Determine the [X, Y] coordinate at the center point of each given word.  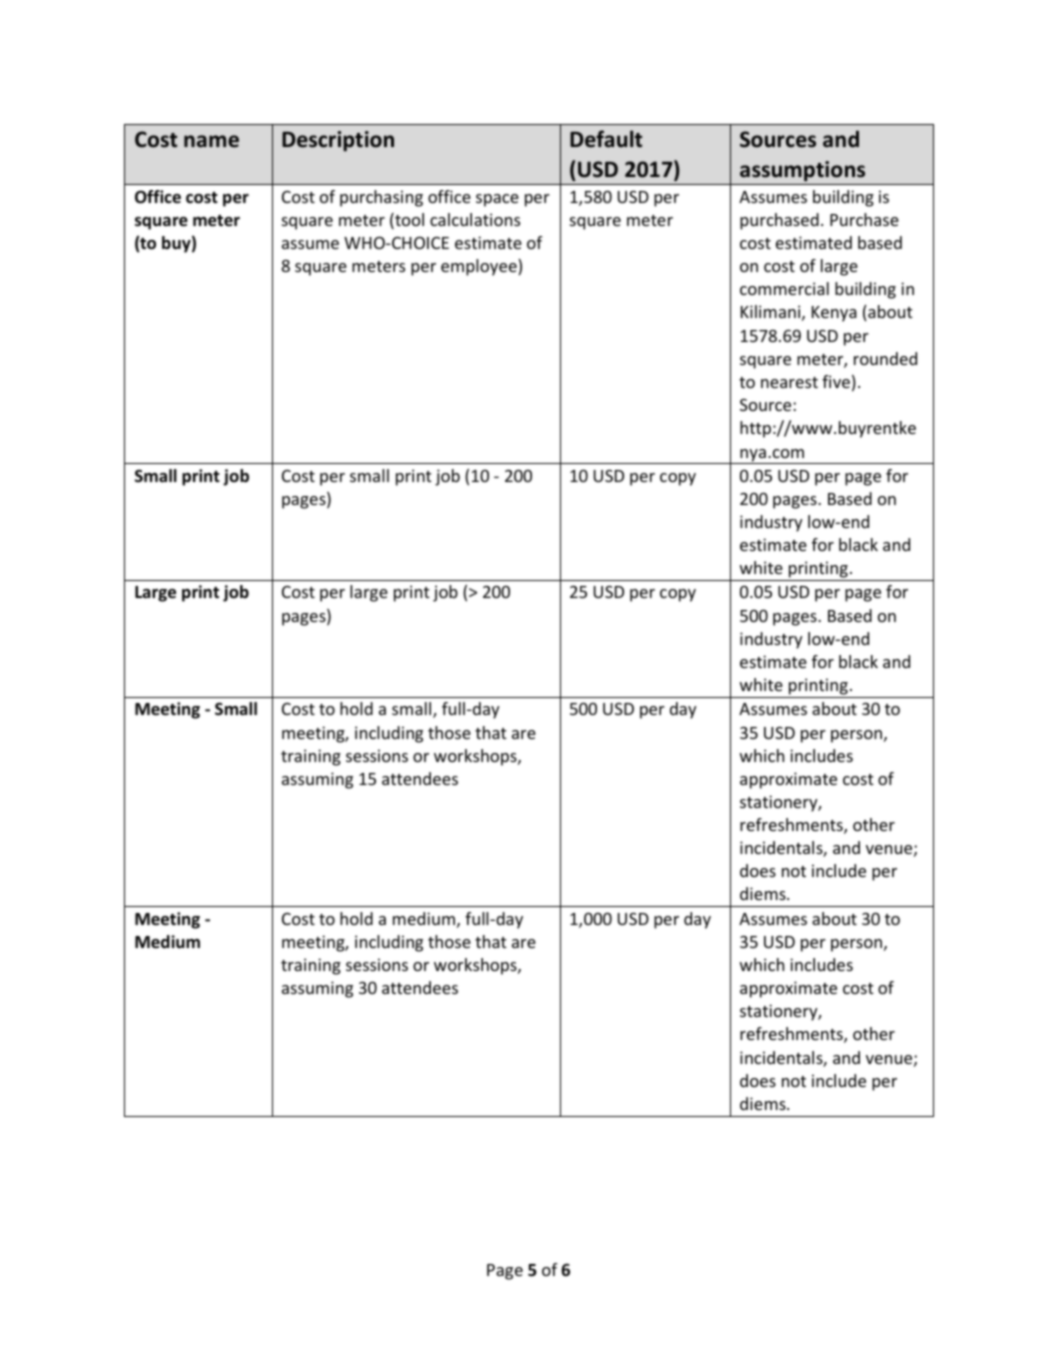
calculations [475, 219]
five [836, 381]
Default [606, 139]
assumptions [802, 171]
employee [480, 267]
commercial [784, 288]
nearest [789, 382]
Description [338, 141]
